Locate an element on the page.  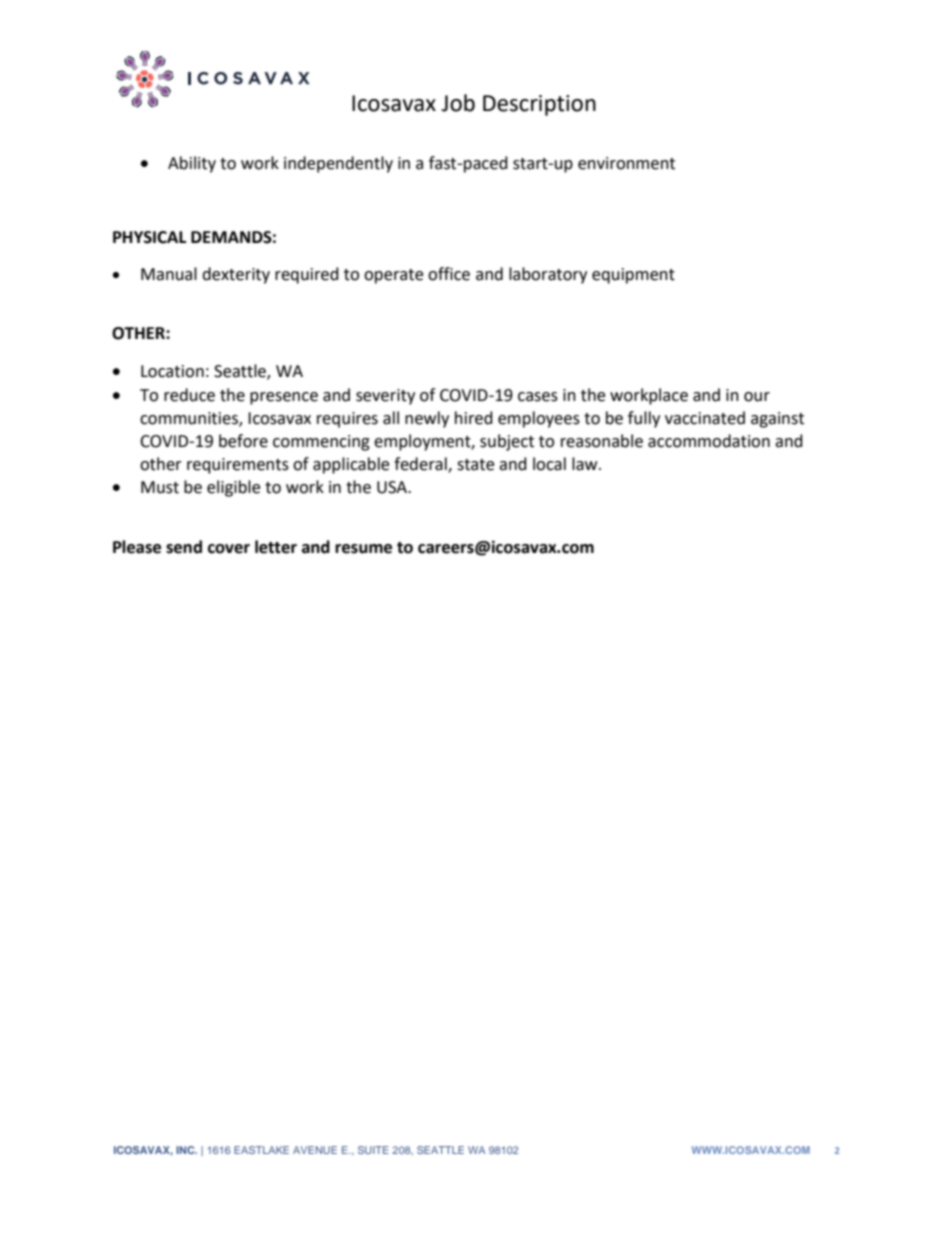
AVENUE is located at coordinates (315, 1150).
